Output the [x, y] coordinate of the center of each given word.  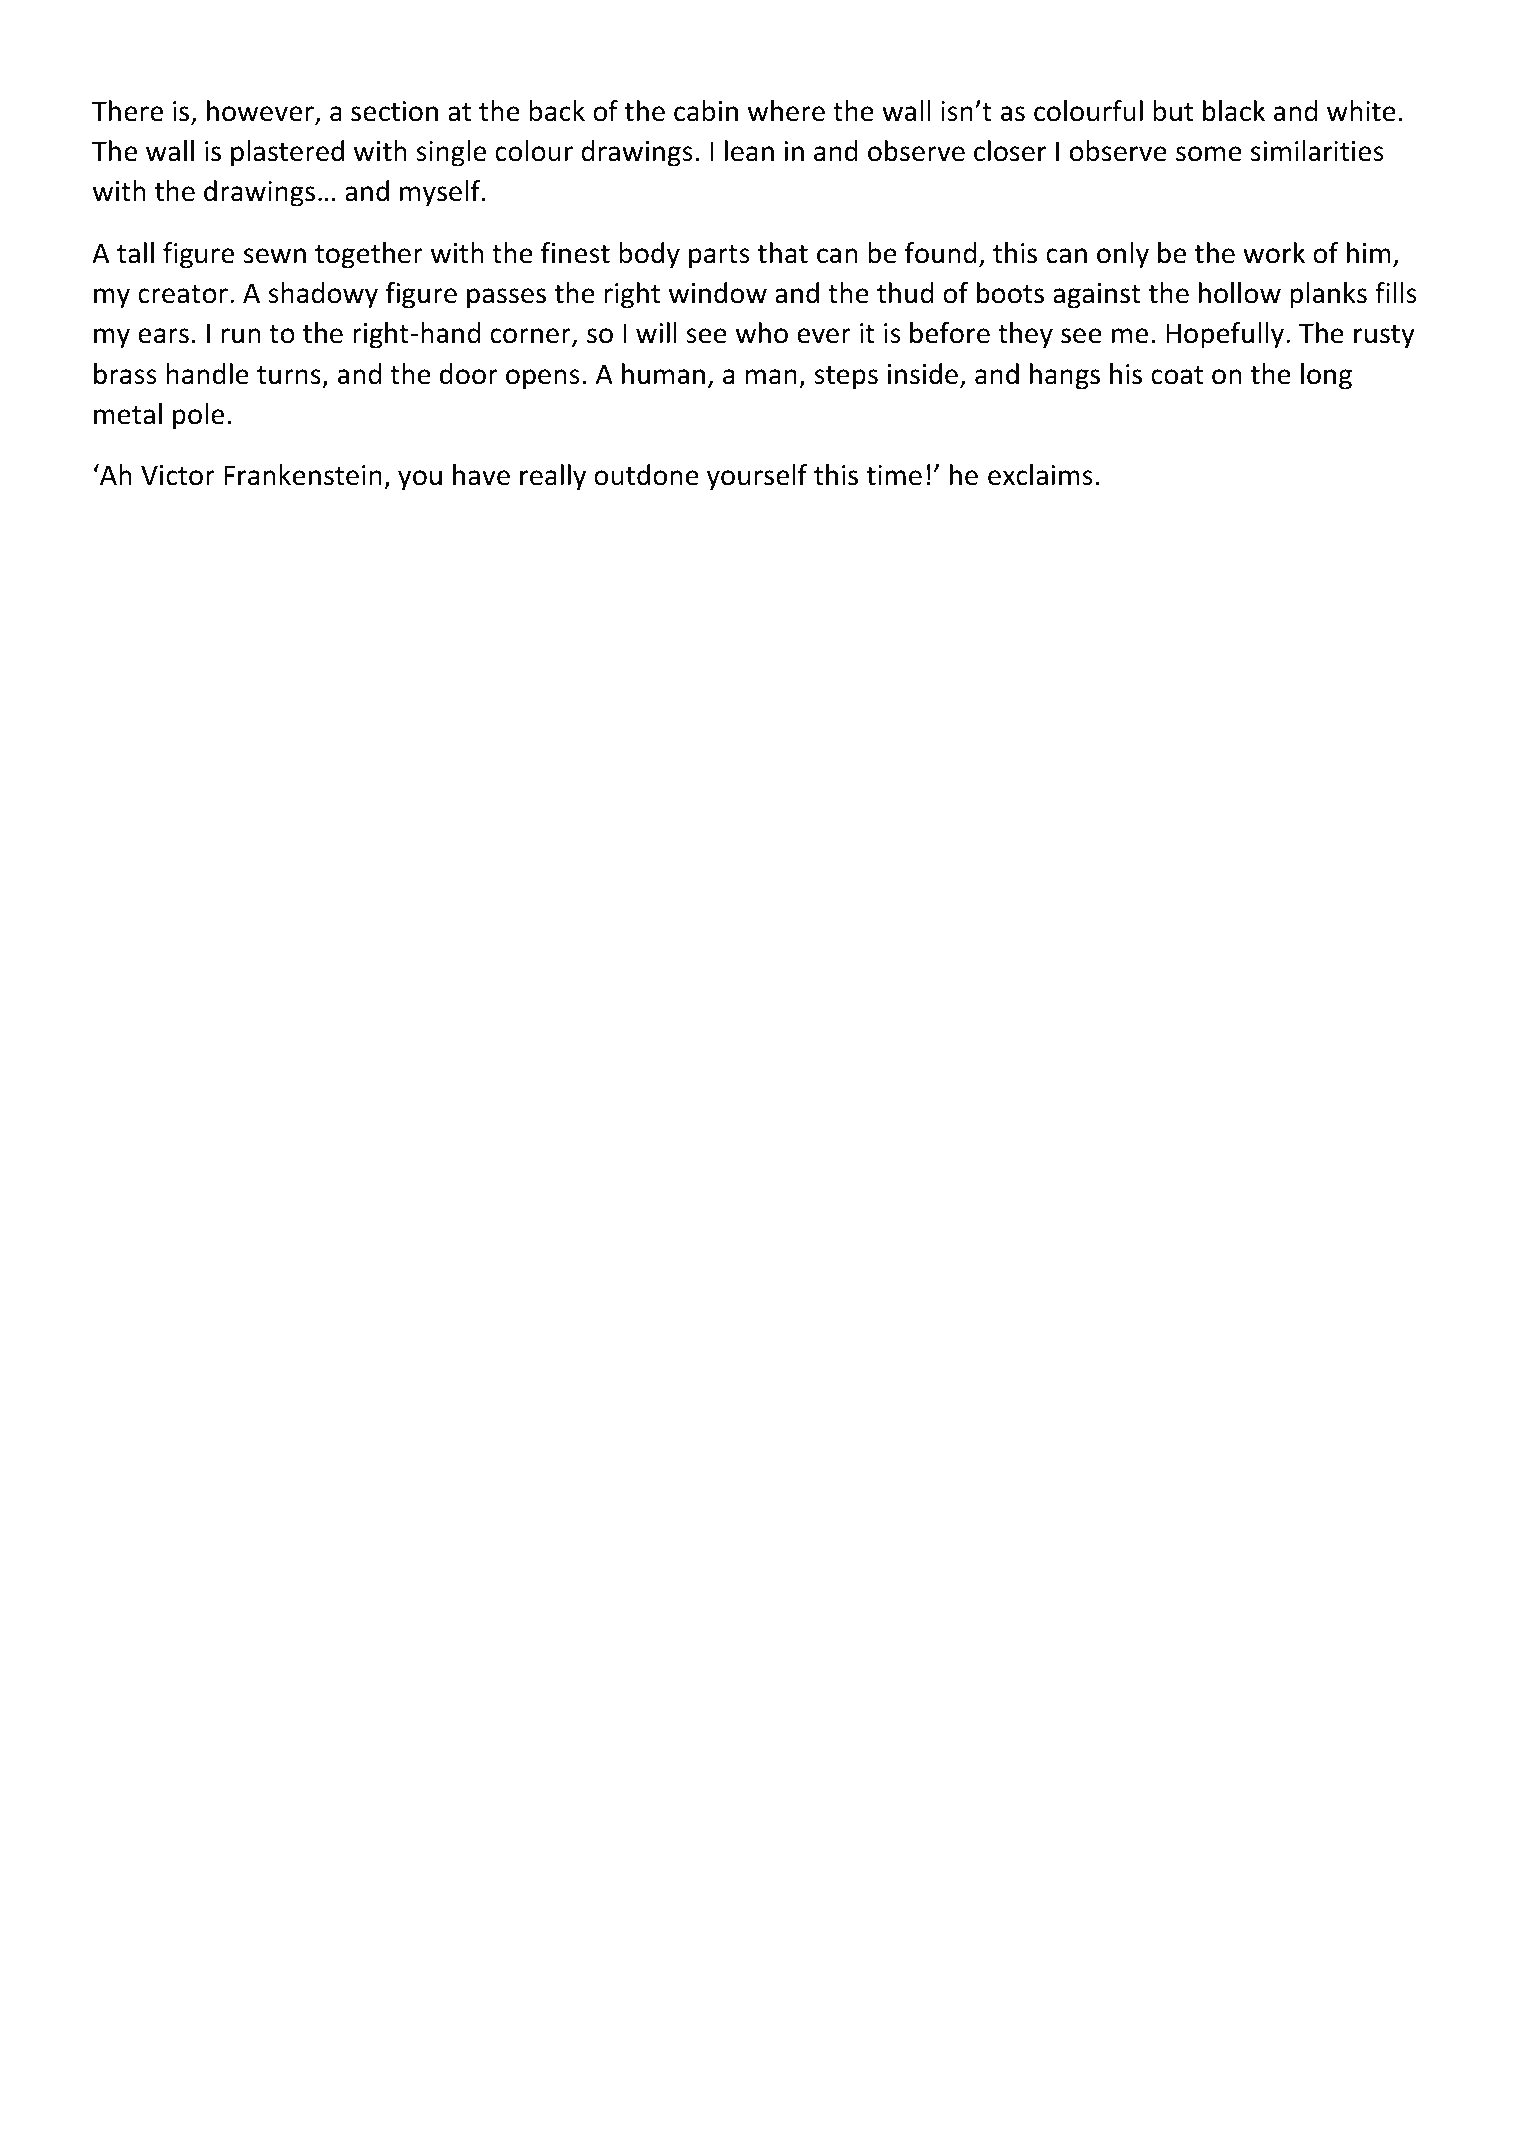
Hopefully [1225, 335]
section [394, 111]
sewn [275, 256]
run [240, 336]
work [1274, 253]
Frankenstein [303, 475]
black [1234, 111]
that [782, 253]
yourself [757, 477]
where [786, 111]
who [762, 333]
